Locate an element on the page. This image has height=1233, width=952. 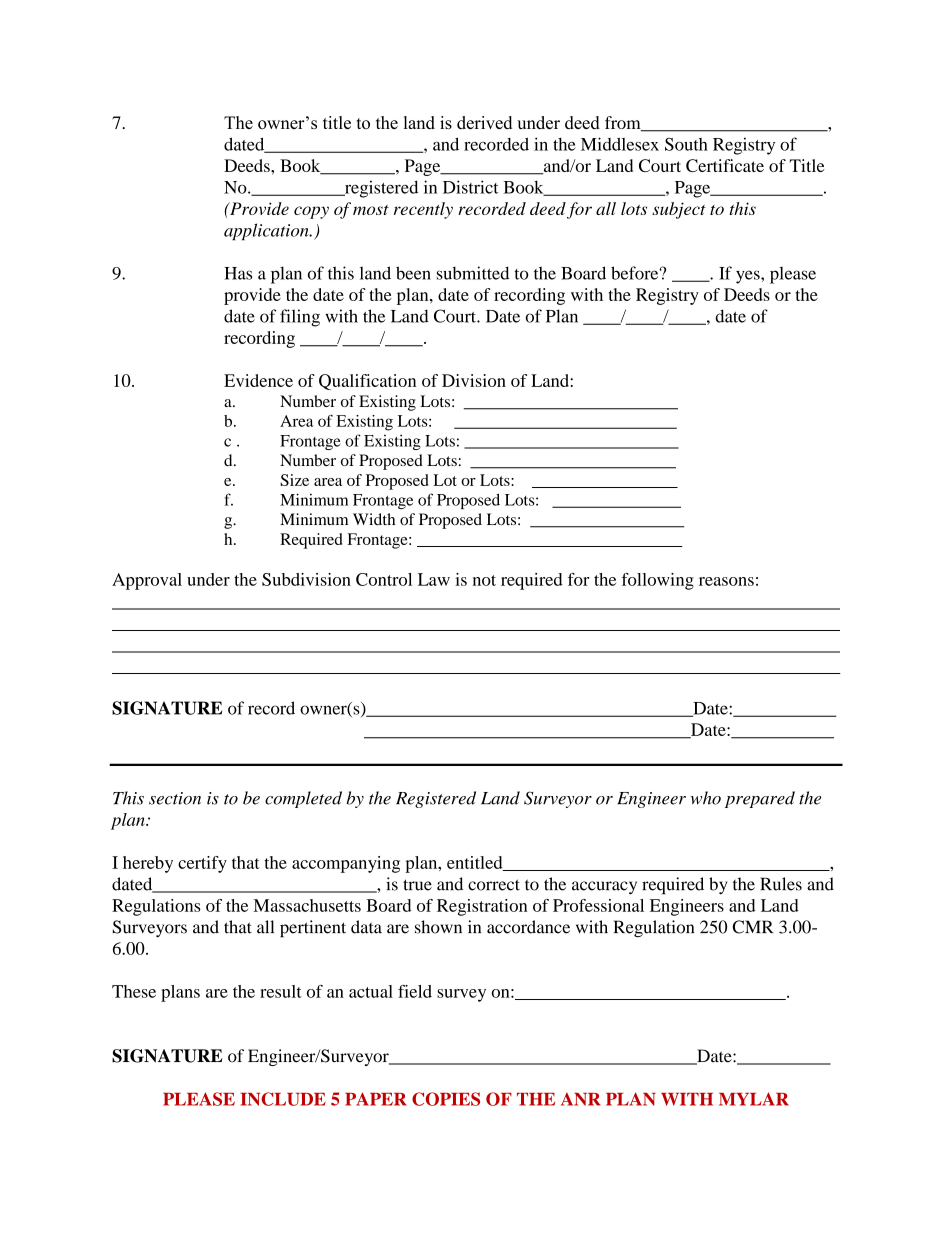
who is located at coordinates (706, 798).
